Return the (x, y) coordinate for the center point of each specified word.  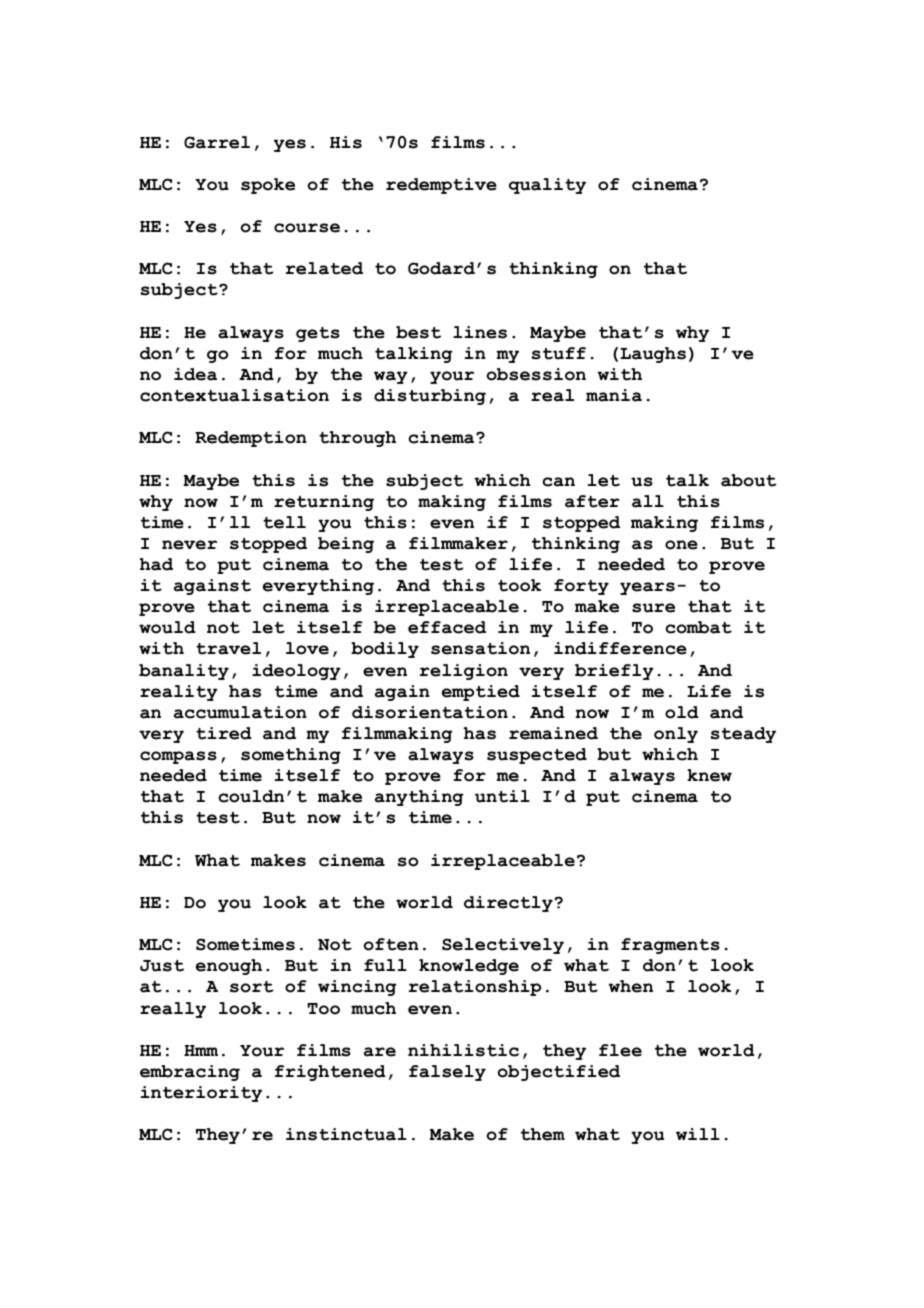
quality (547, 186)
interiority (201, 1094)
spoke (268, 186)
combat (699, 627)
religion (464, 672)
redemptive (441, 186)
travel (228, 648)
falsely (447, 1073)
